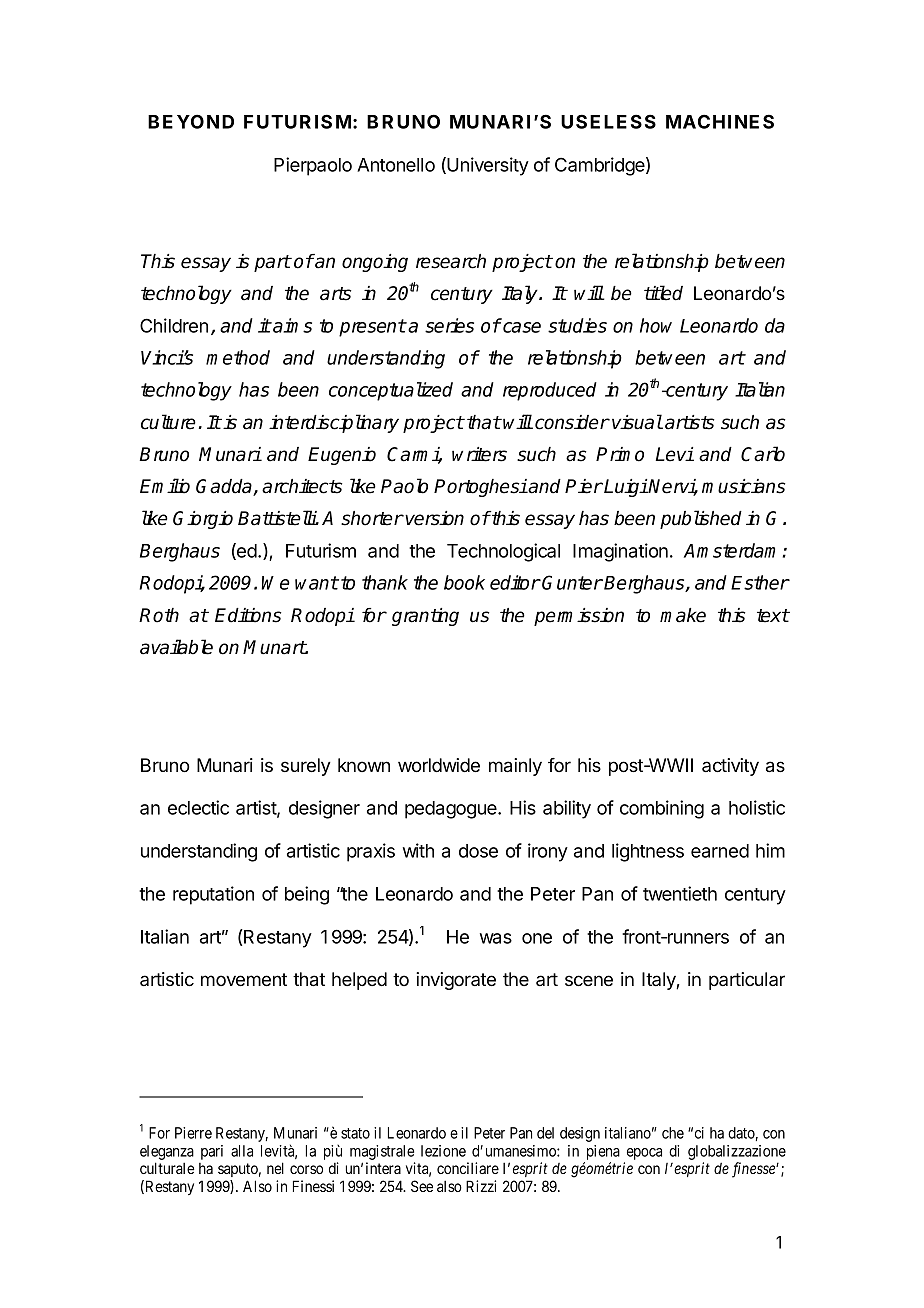 The image size is (924, 1308). I want to click on Editions, so click(248, 615).
